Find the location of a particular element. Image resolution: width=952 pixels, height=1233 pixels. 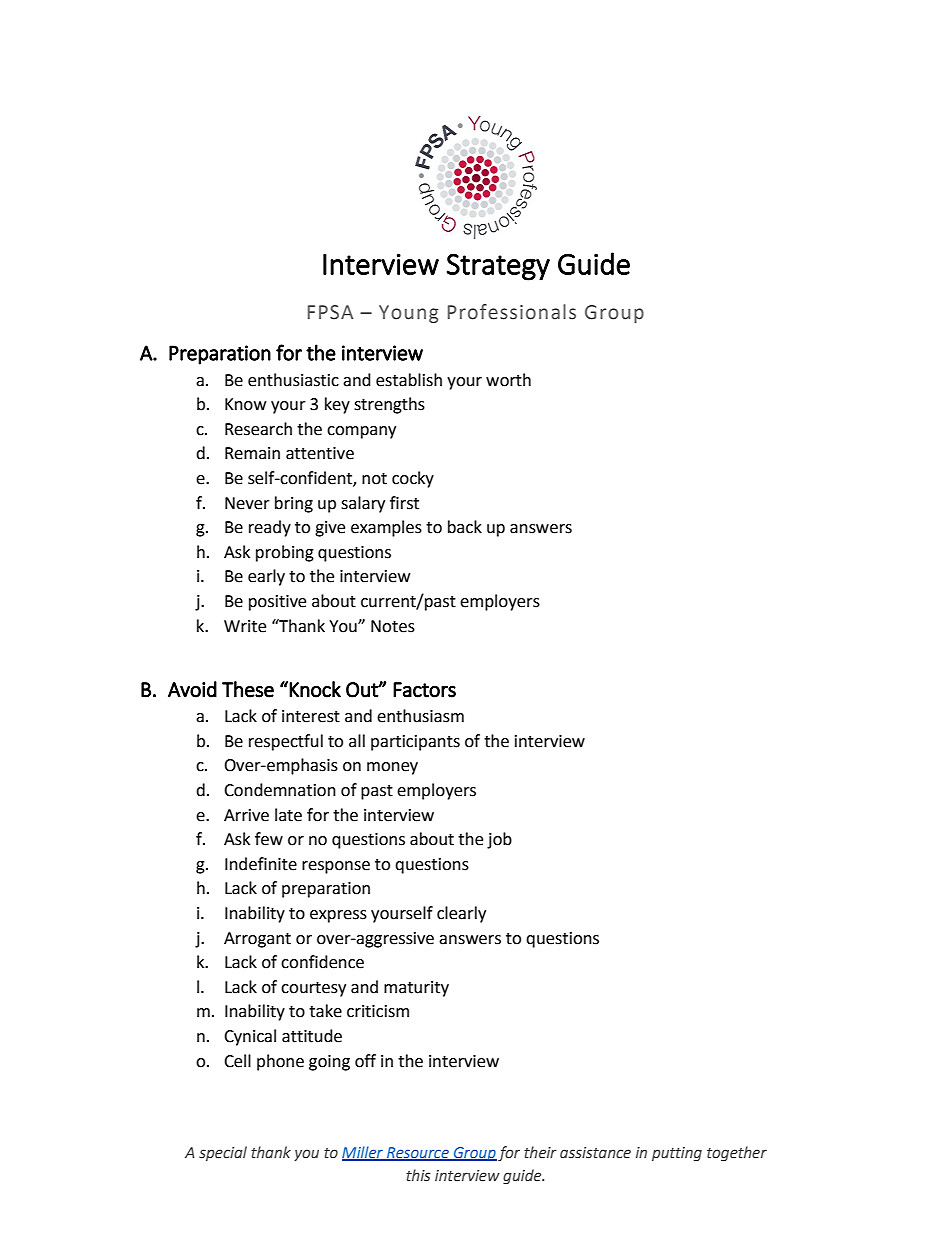

Professionals is located at coordinates (512, 312).
